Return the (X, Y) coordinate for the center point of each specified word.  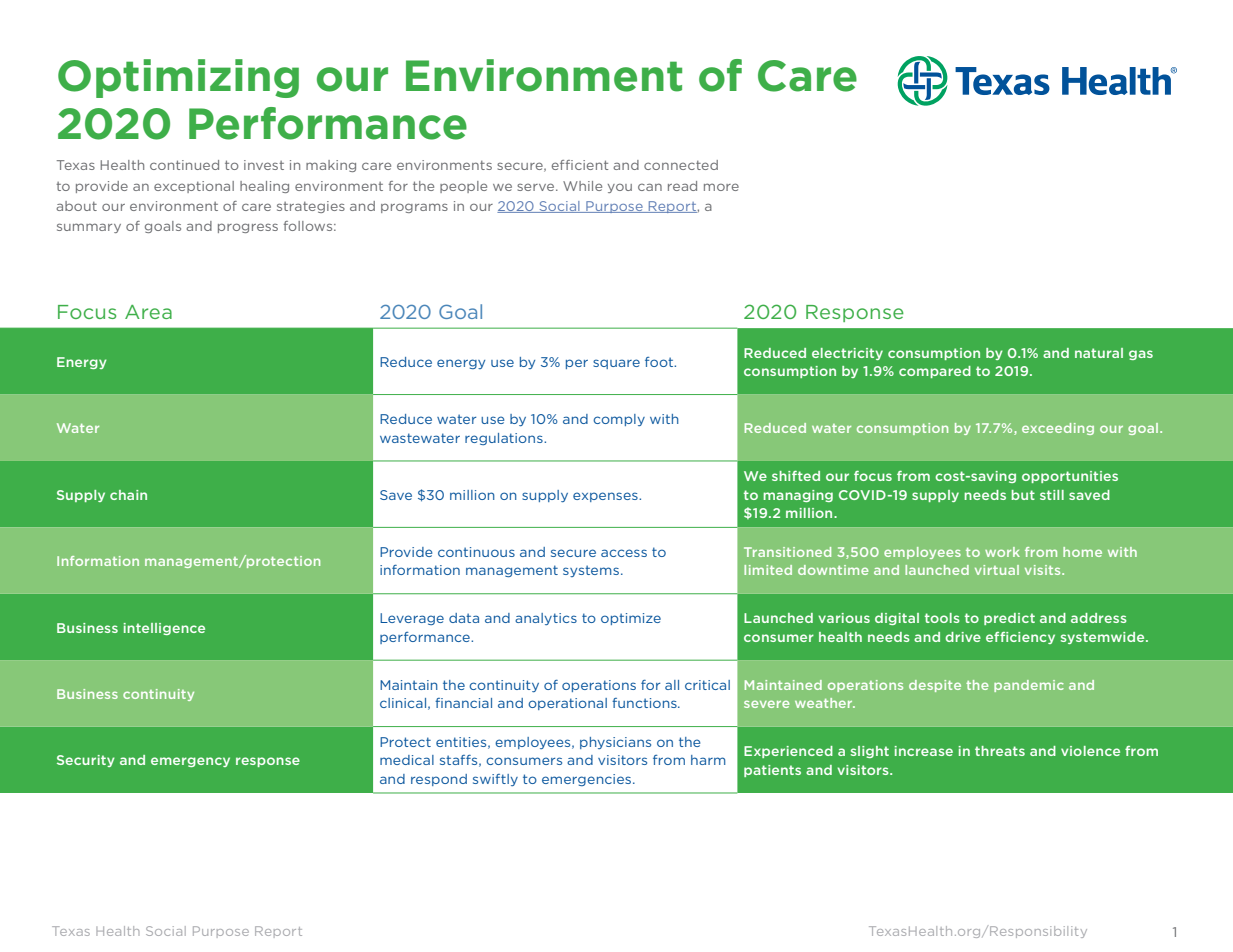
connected (681, 165)
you (620, 188)
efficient (580, 165)
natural (1099, 353)
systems (591, 571)
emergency (190, 762)
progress (248, 228)
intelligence (164, 629)
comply (619, 420)
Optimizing (178, 78)
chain (128, 495)
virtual (997, 570)
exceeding (1058, 429)
